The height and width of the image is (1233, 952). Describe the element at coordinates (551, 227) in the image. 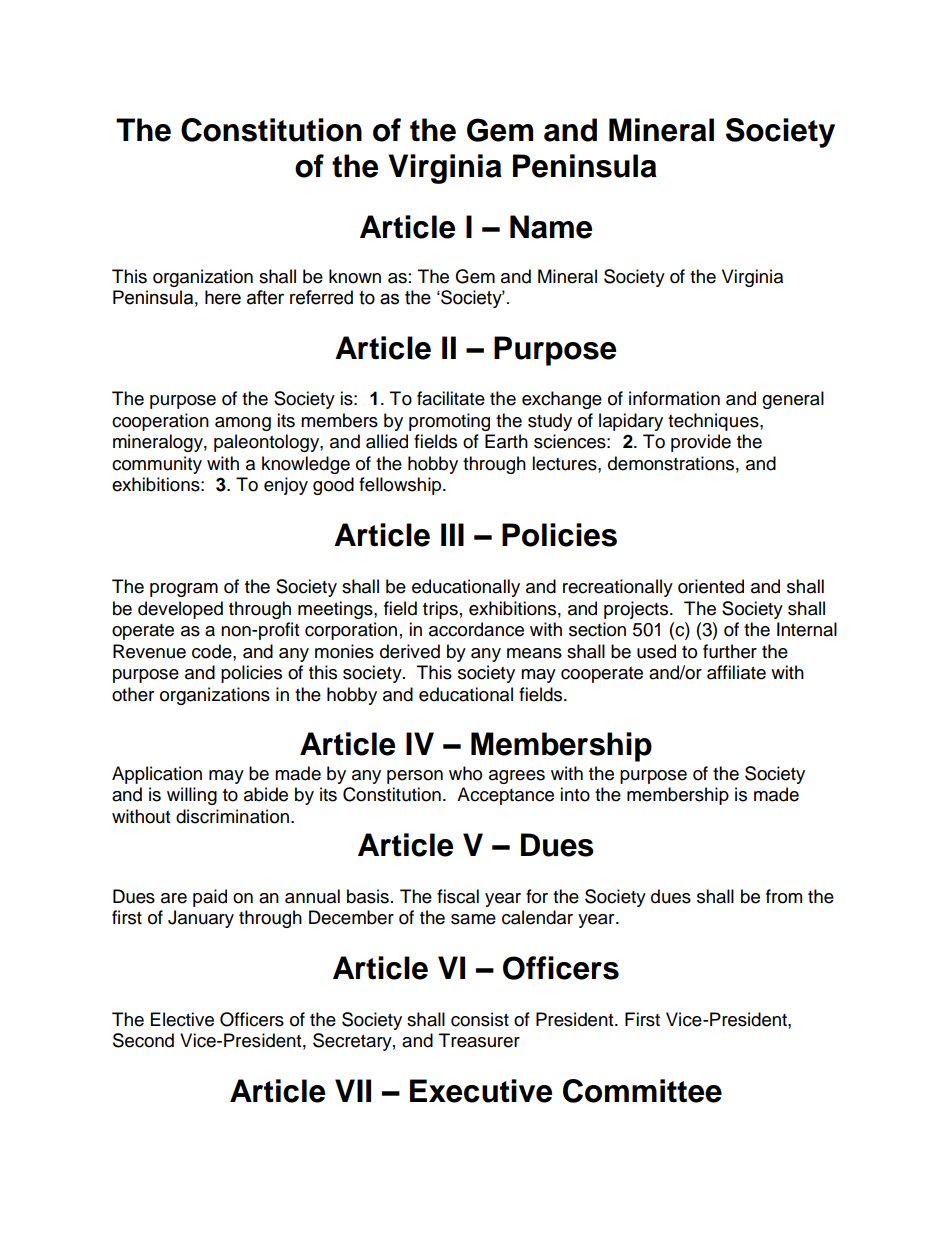

I see `Name` at that location.
